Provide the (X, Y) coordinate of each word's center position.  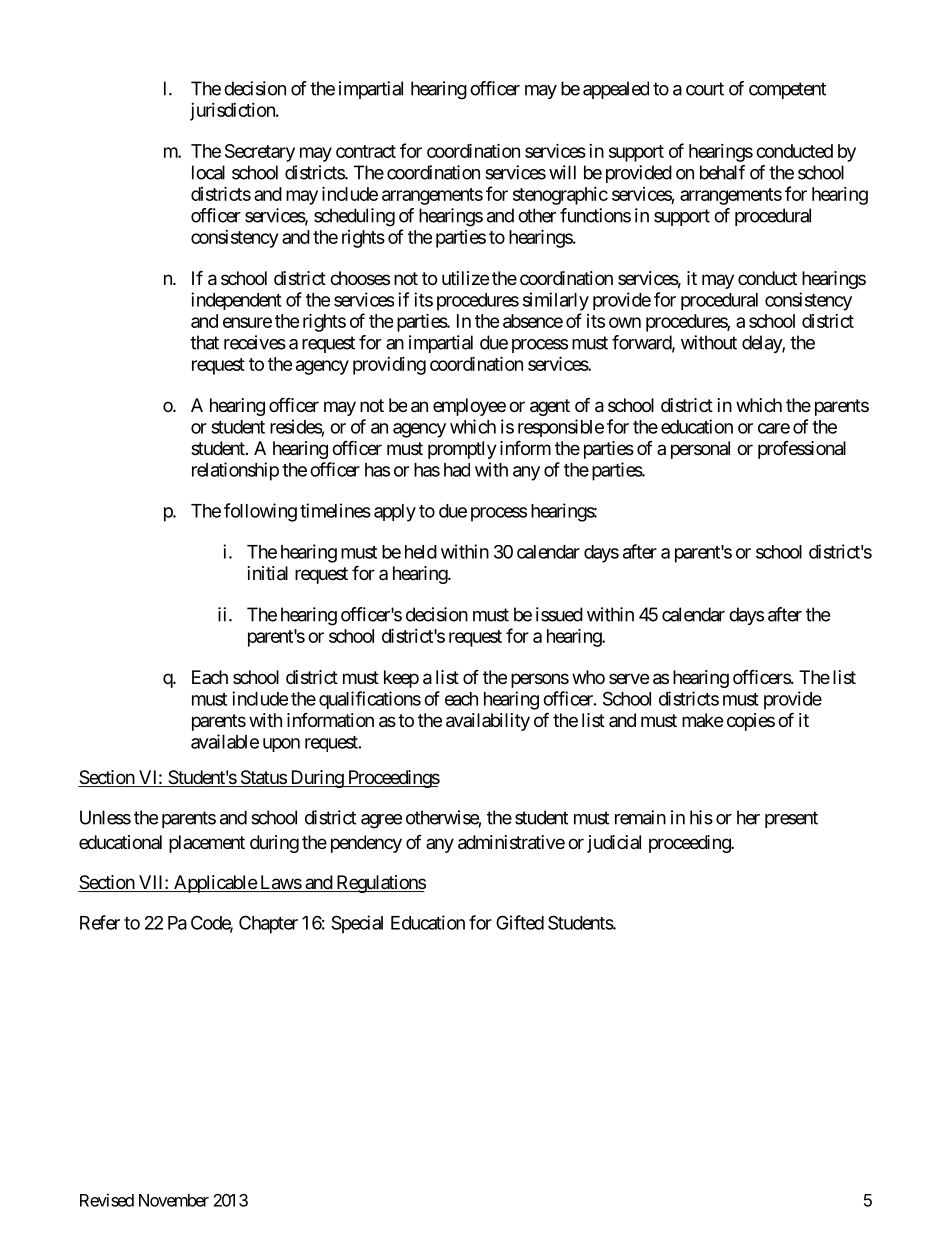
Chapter (268, 924)
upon (281, 745)
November (174, 1200)
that (204, 342)
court (705, 89)
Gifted (520, 922)
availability (488, 722)
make (702, 720)
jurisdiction (233, 112)
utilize (465, 278)
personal (700, 450)
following (260, 512)
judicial (614, 844)
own (625, 322)
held (421, 552)
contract (366, 151)
